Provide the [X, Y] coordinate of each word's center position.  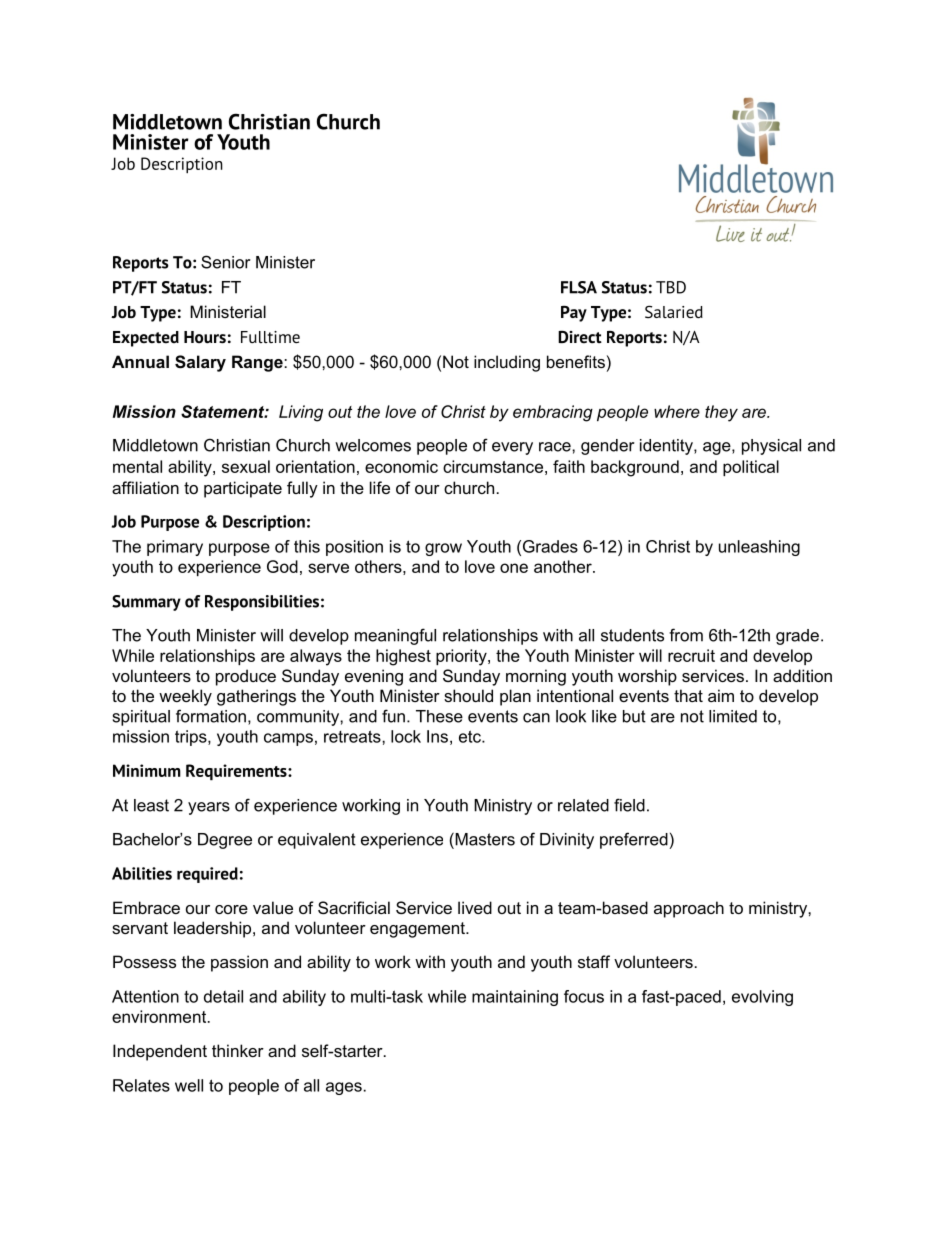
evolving [762, 998]
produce [246, 677]
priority [462, 657]
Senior [225, 262]
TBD [671, 287]
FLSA [579, 287]
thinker [238, 1050]
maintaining [515, 998]
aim [721, 695]
